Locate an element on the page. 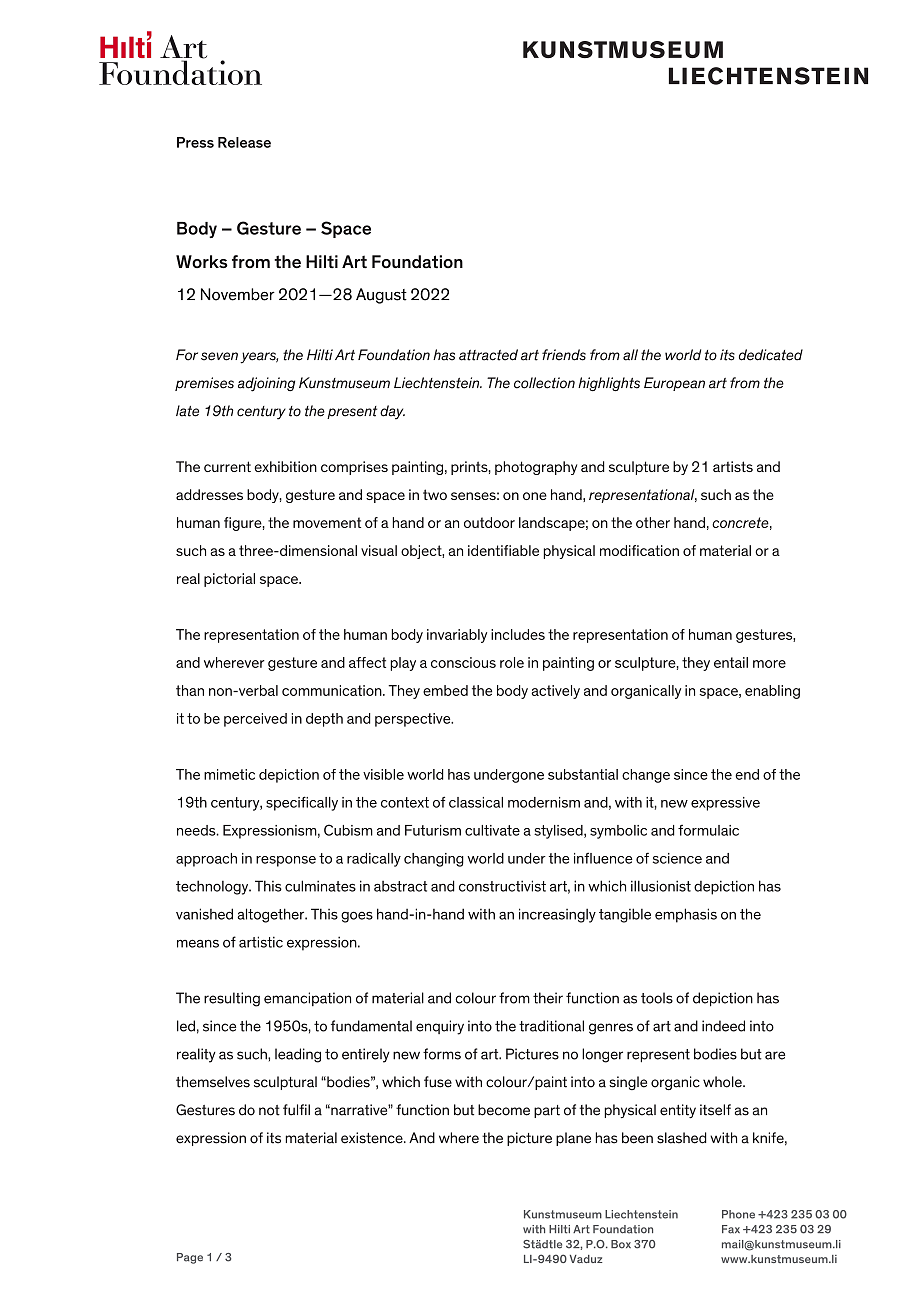 The height and width of the image is (1308, 924). photography is located at coordinates (536, 468).
